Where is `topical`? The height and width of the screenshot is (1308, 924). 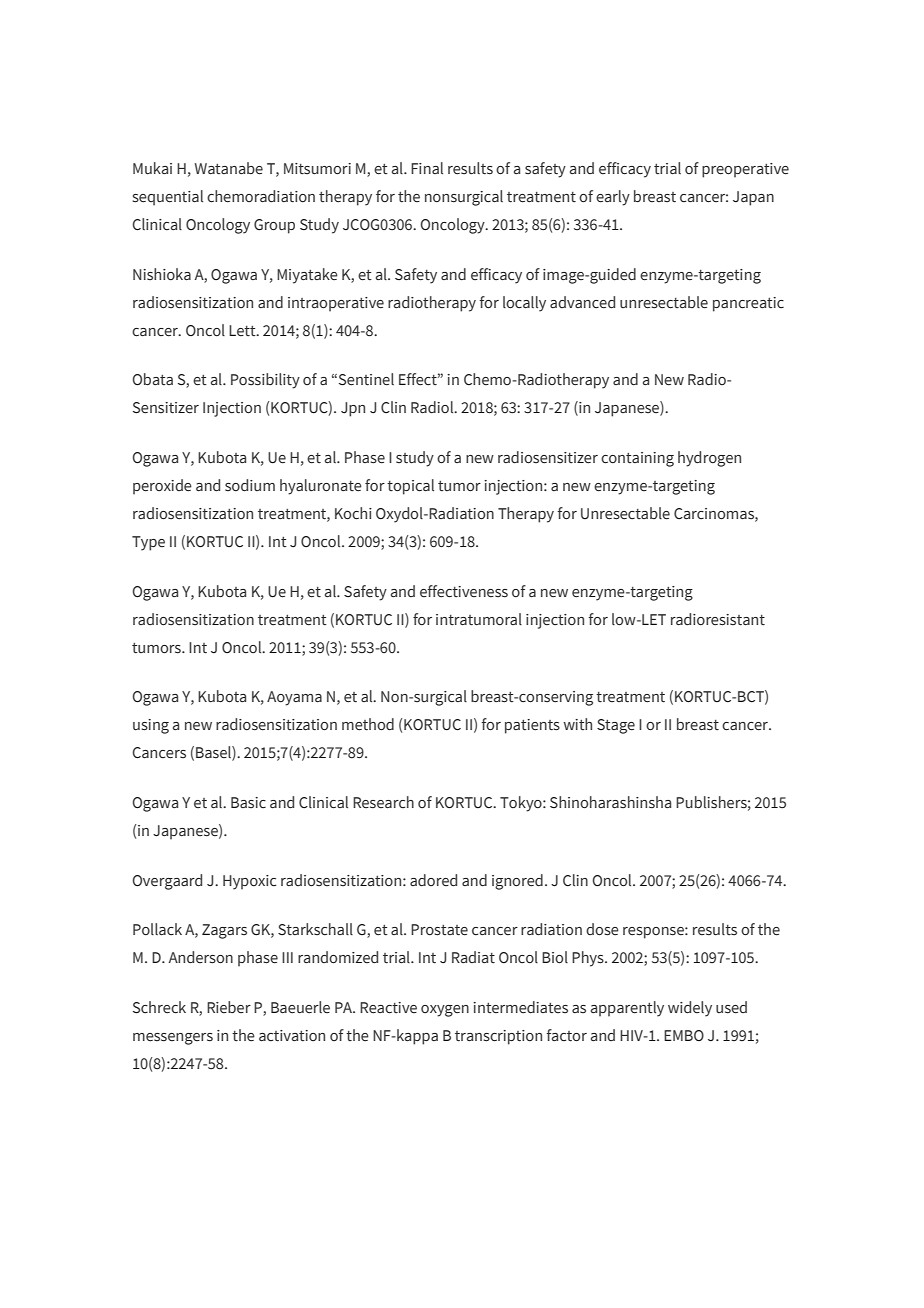 topical is located at coordinates (410, 487).
